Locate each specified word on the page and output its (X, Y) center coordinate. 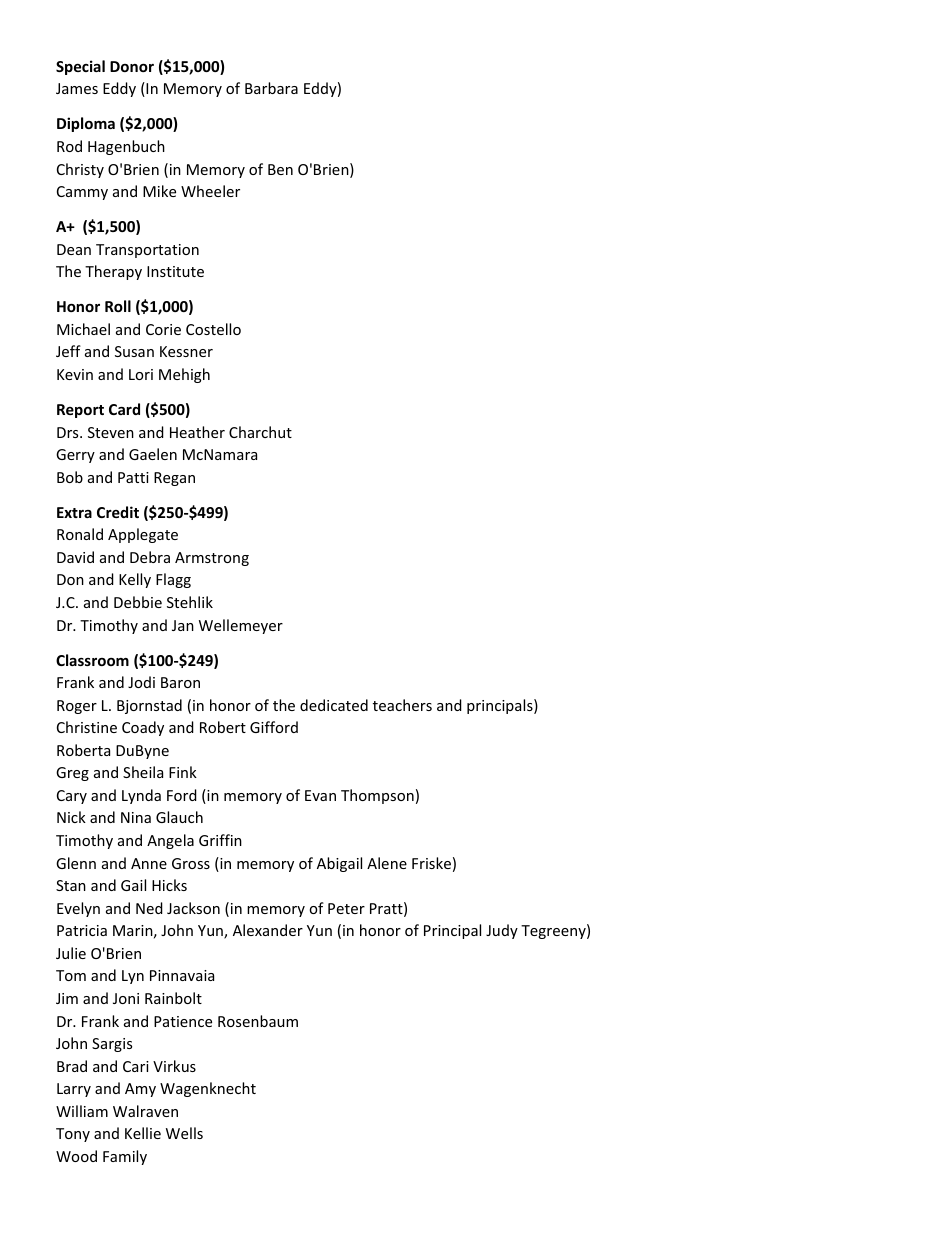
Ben (280, 169)
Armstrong (212, 559)
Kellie (143, 1133)
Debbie (138, 602)
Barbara (271, 88)
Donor (132, 66)
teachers (402, 705)
